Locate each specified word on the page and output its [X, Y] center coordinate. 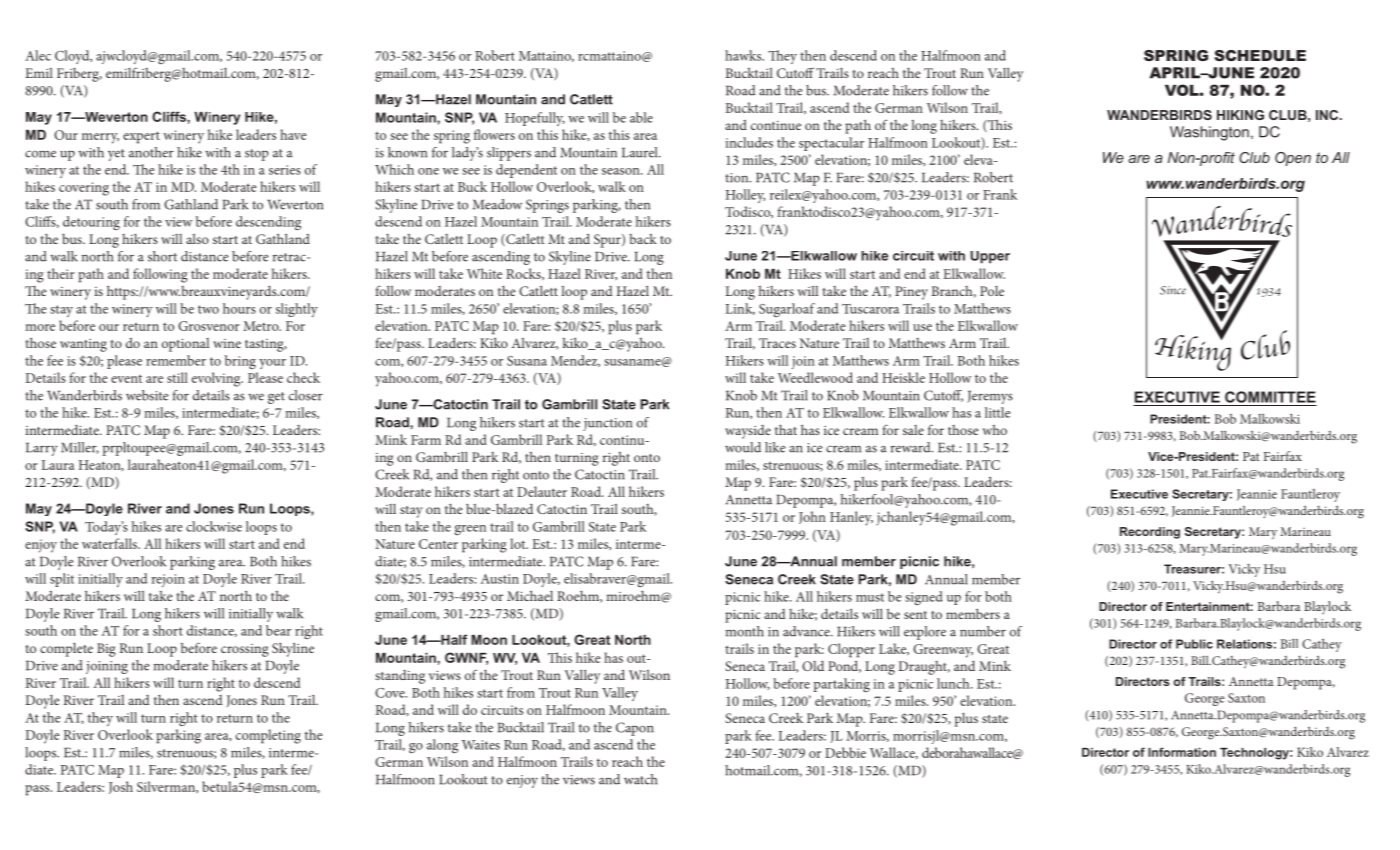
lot [519, 543]
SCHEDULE [1260, 55]
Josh [121, 787]
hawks [744, 55]
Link [740, 309]
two [208, 309]
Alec [38, 55]
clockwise [214, 526]
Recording [1150, 533]
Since [1173, 290]
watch [640, 779]
